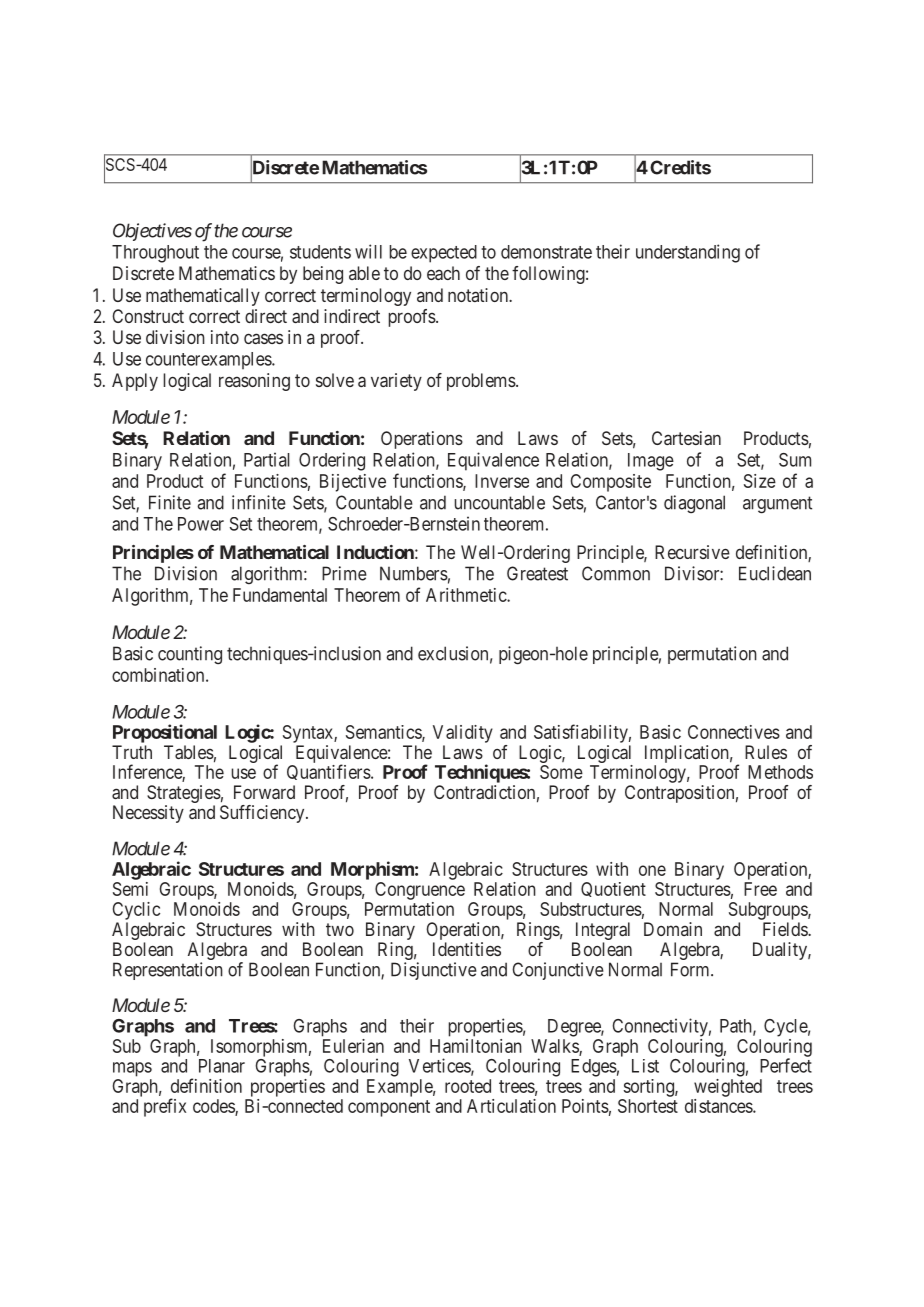 This screenshot has height=1307, width=924. What do you see at coordinates (780, 772) in the screenshot?
I see `Methods` at bounding box center [780, 772].
